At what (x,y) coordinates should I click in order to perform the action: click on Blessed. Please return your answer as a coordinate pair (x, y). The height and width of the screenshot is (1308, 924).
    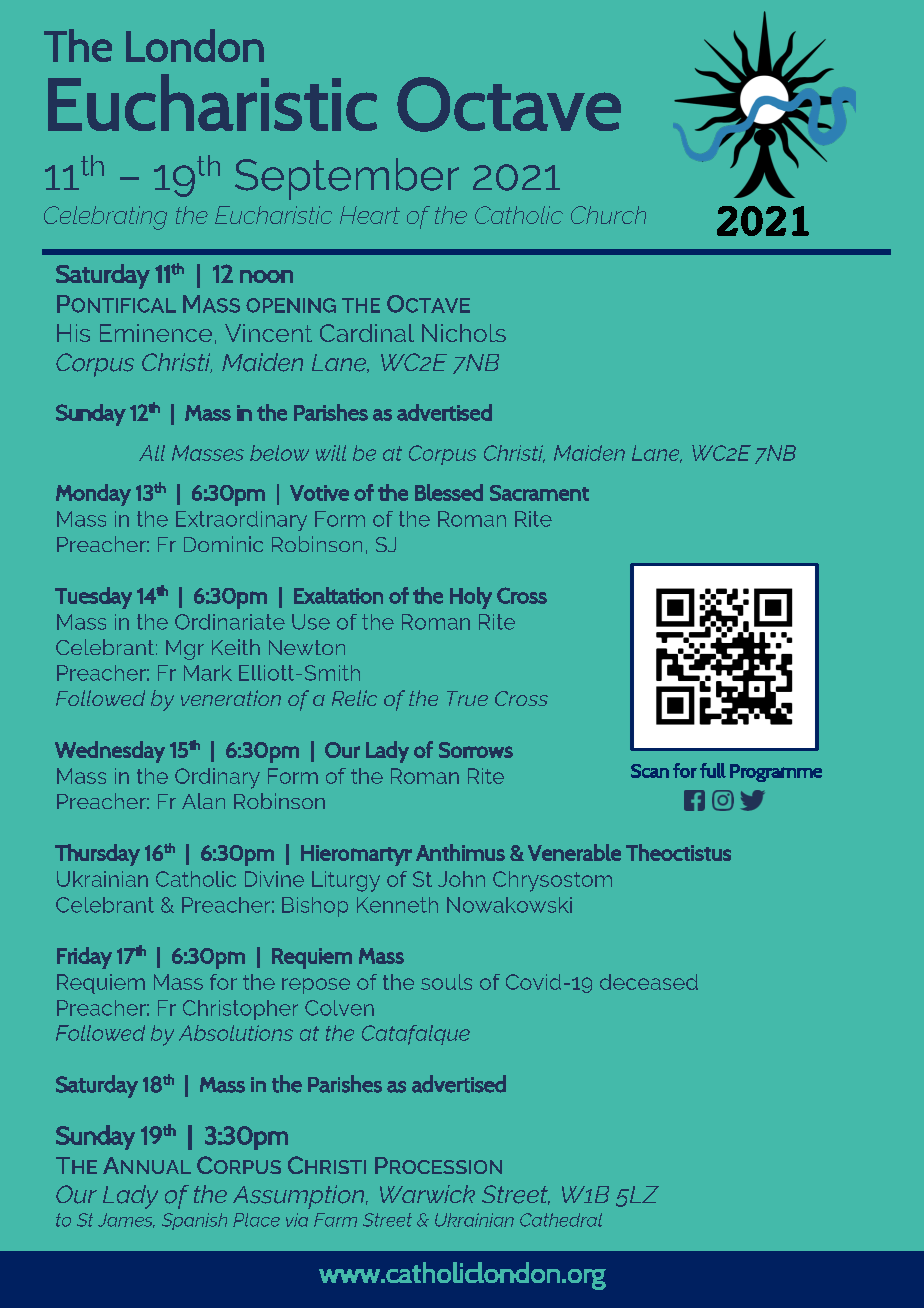
    Looking at the image, I should click on (449, 492).
